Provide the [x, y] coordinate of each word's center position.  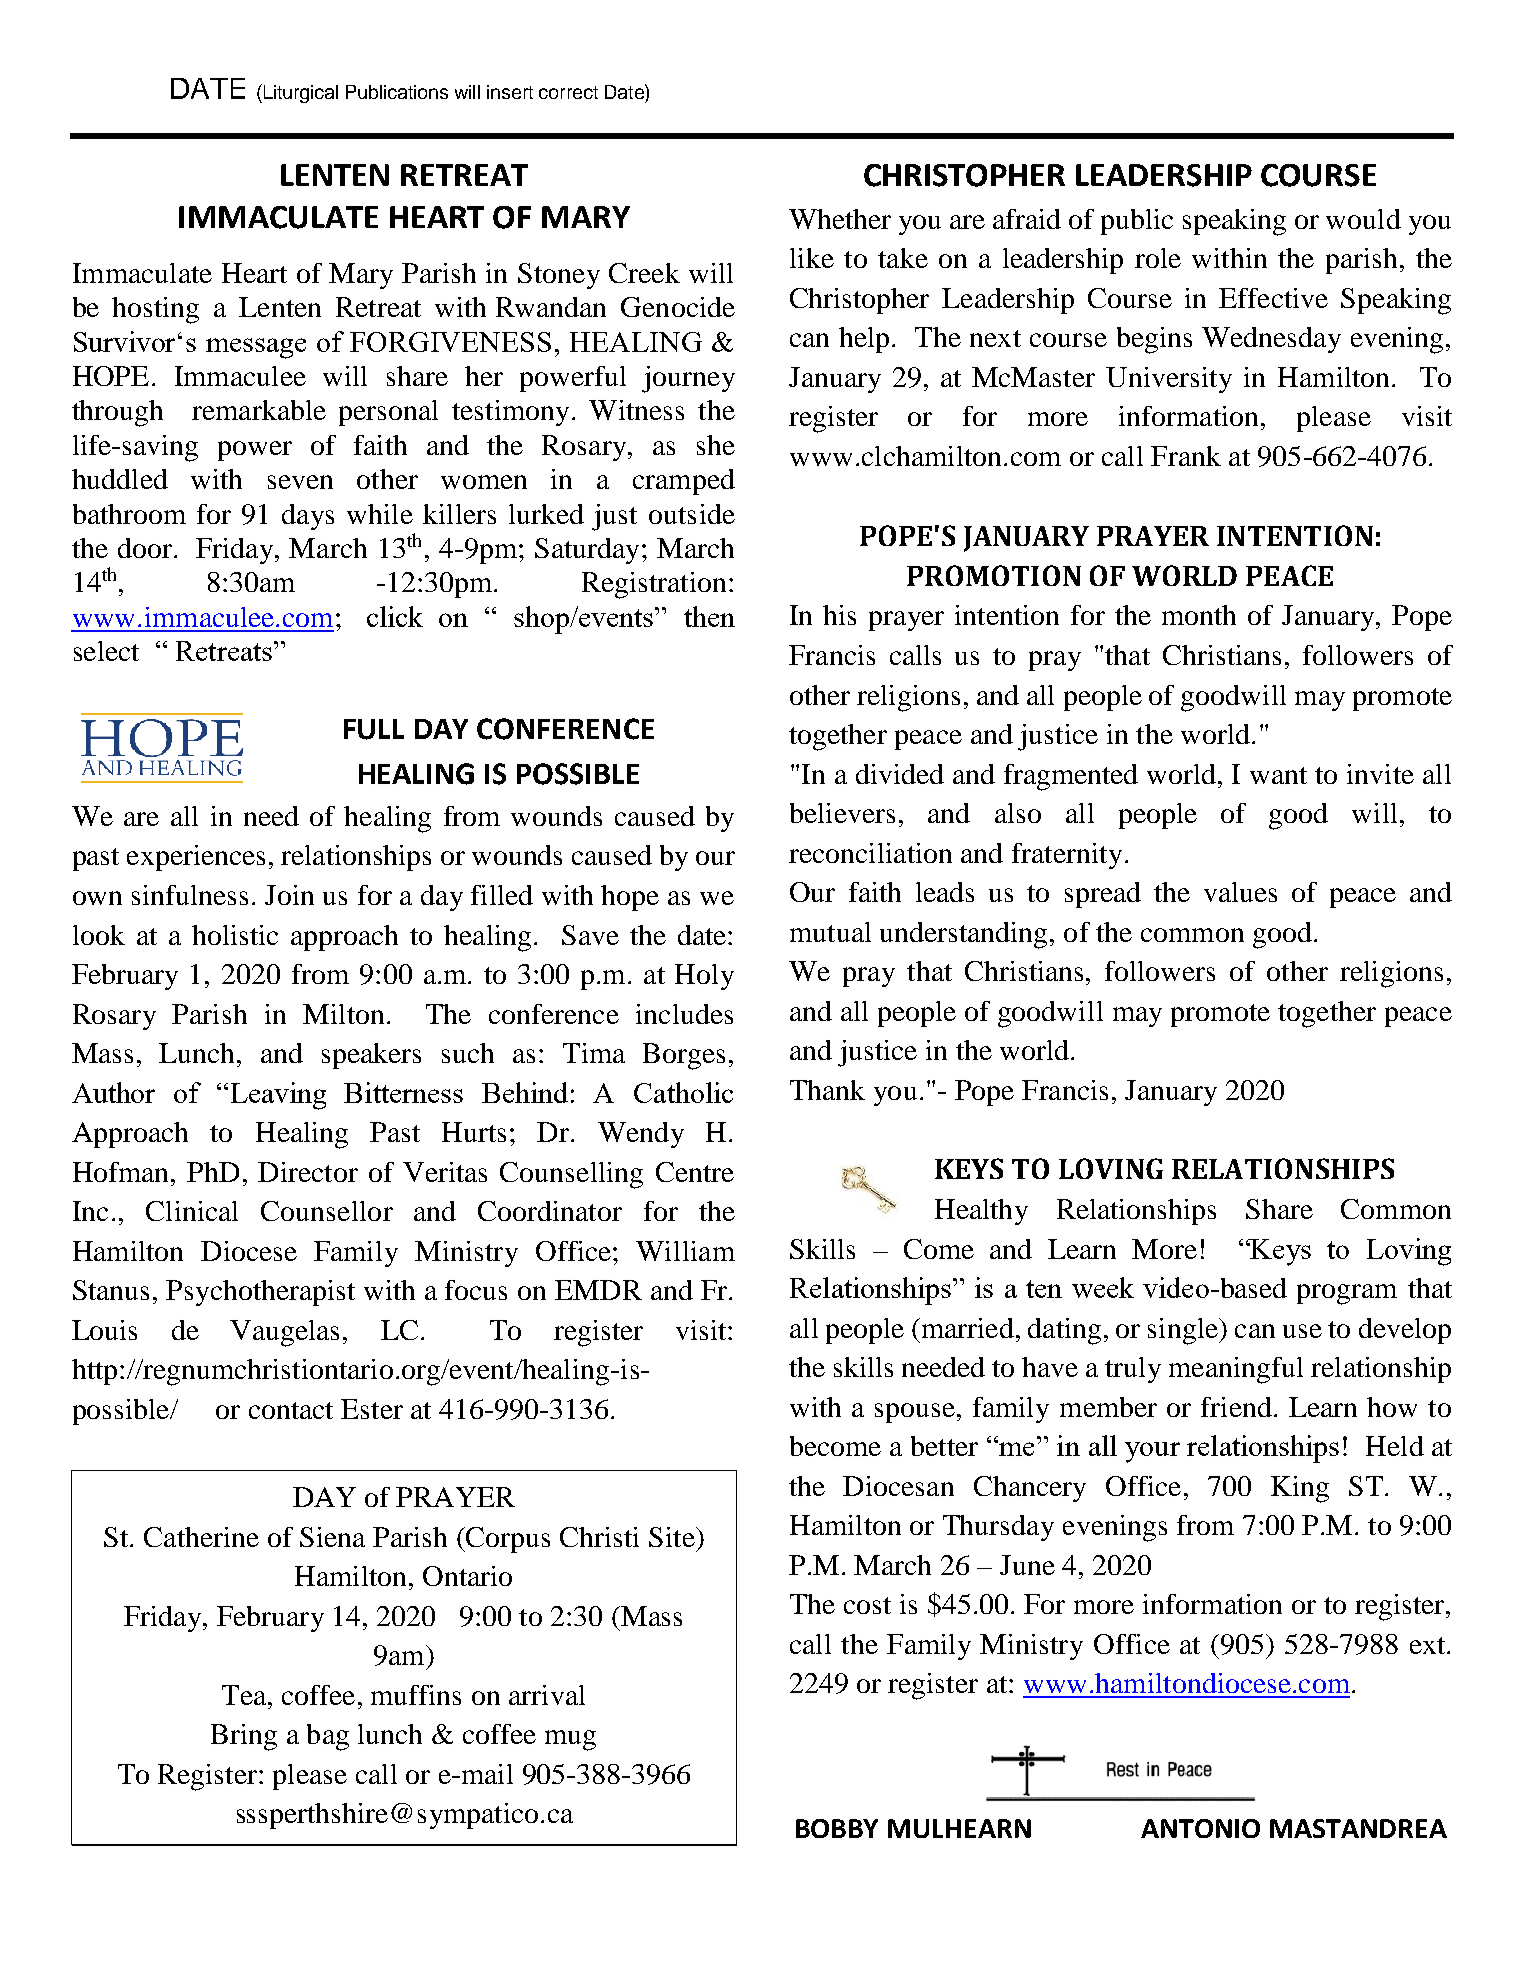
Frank [1186, 456]
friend [1236, 1407]
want [1278, 775]
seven [300, 482]
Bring [244, 1737]
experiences [196, 858]
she [716, 445]
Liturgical [299, 93]
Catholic [683, 1092]
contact [291, 1410]
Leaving [278, 1096]
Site [673, 1537]
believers [842, 813]
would [1363, 219]
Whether [840, 219]
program [1347, 1294]
